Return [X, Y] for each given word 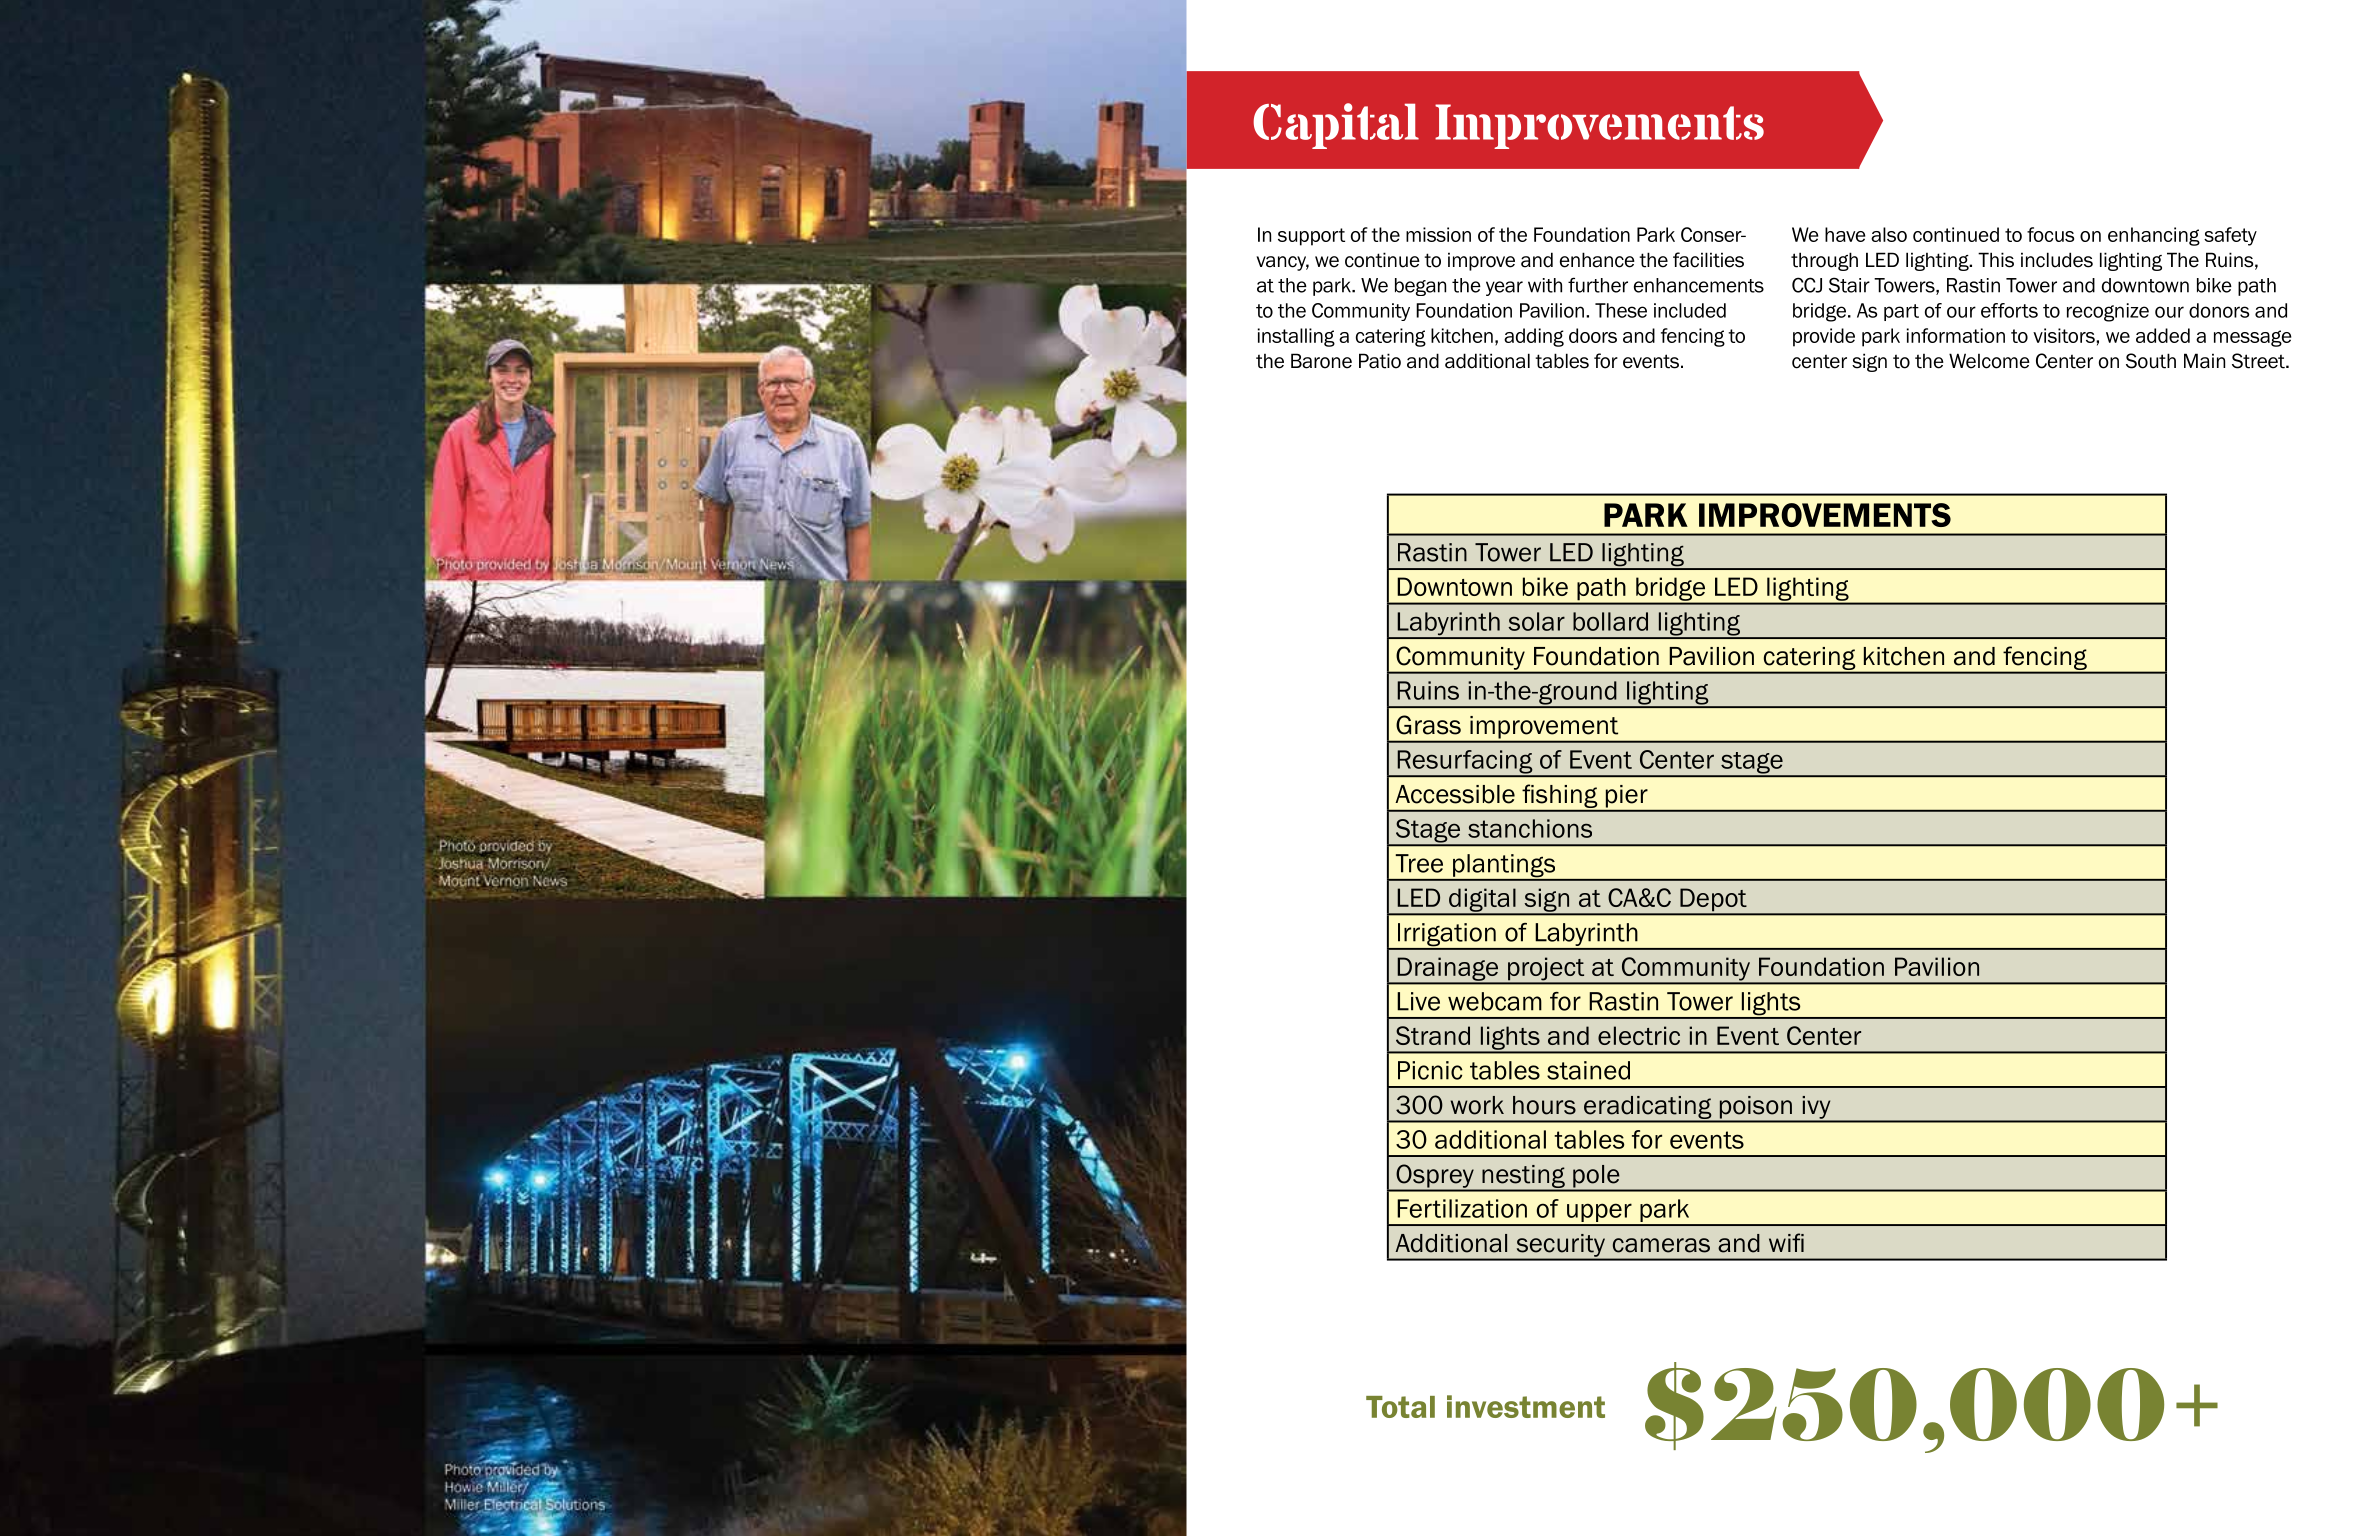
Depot [1713, 901]
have [1845, 234]
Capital [1336, 126]
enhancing [2154, 236]
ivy [1816, 1108]
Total [1400, 1407]
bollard [1610, 621]
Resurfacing [1465, 763]
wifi [1786, 1242]
